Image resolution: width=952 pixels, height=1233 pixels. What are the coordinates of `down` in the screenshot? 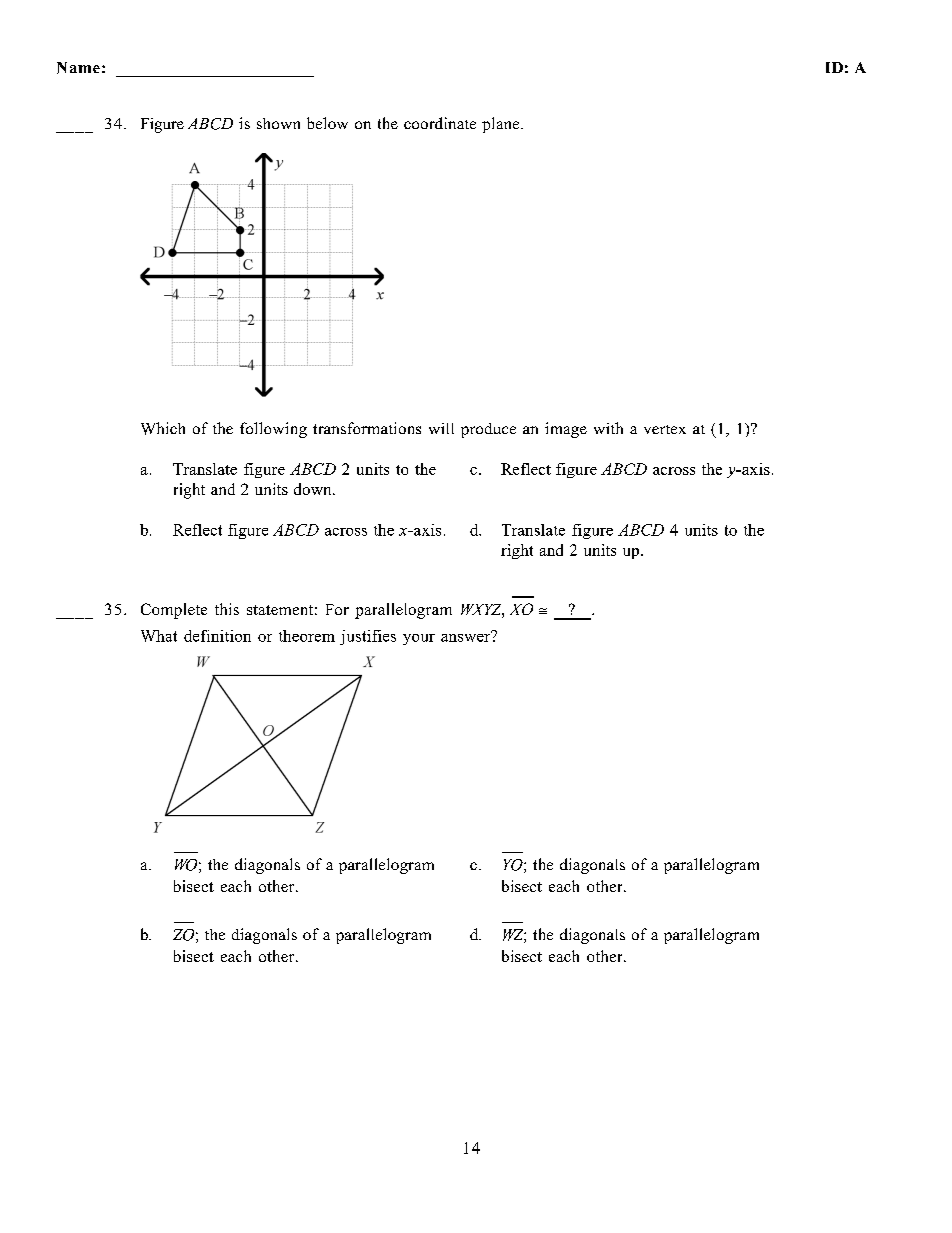 It's located at (314, 489).
